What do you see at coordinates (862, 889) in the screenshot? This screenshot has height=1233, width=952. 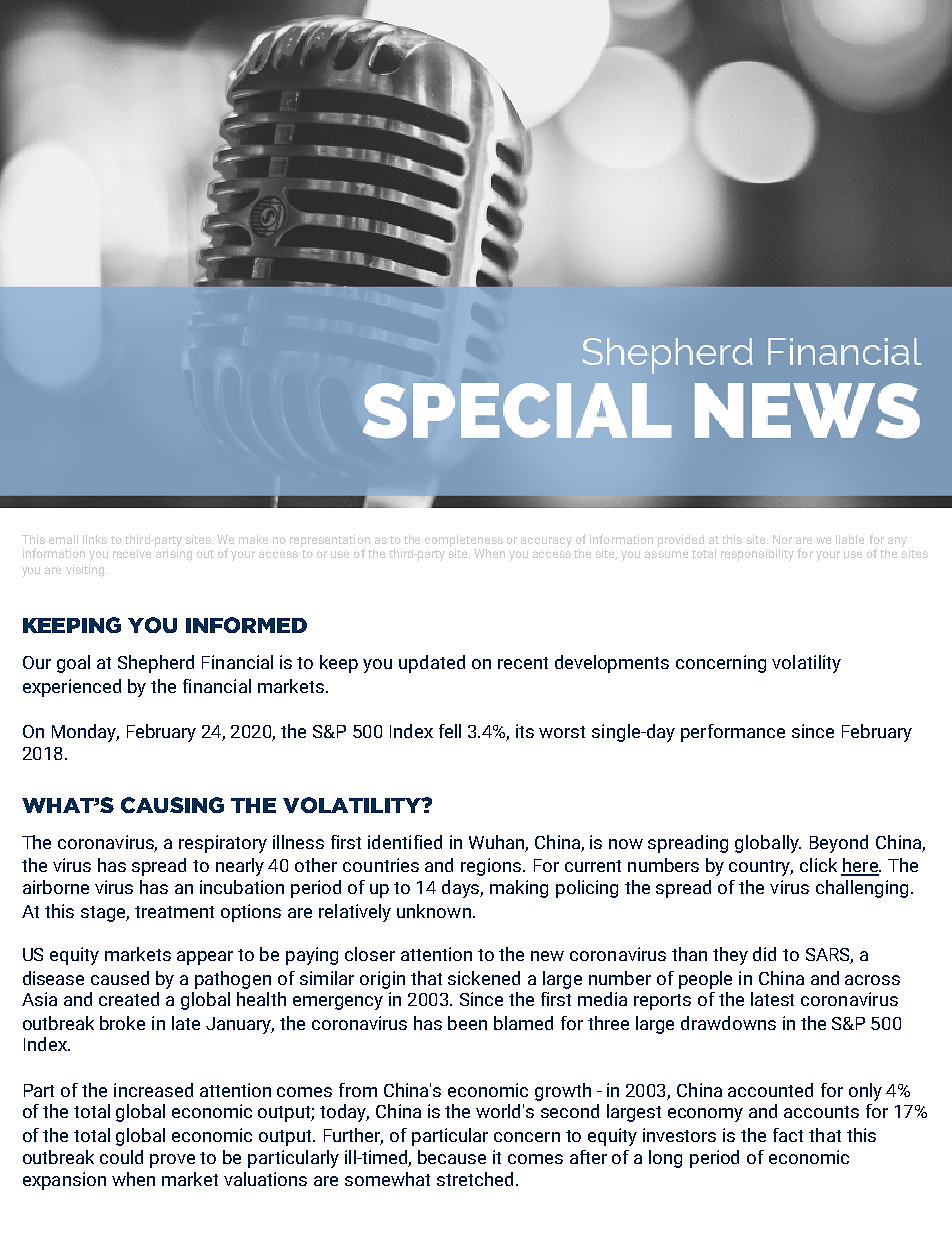 I see `challenging` at bounding box center [862, 889].
